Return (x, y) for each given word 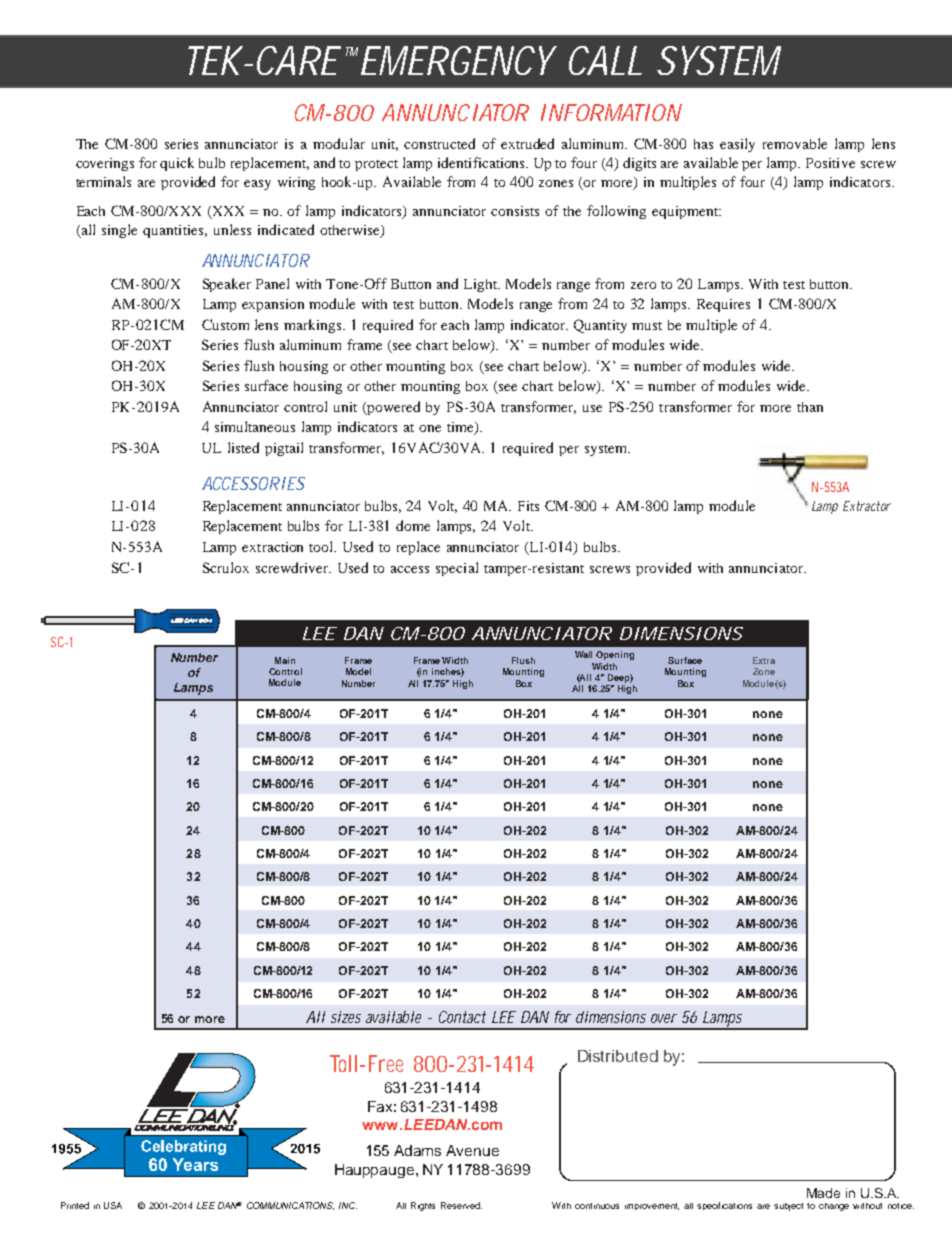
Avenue (472, 1150)
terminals (103, 181)
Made (823, 1193)
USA (113, 1205)
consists (515, 211)
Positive (830, 163)
